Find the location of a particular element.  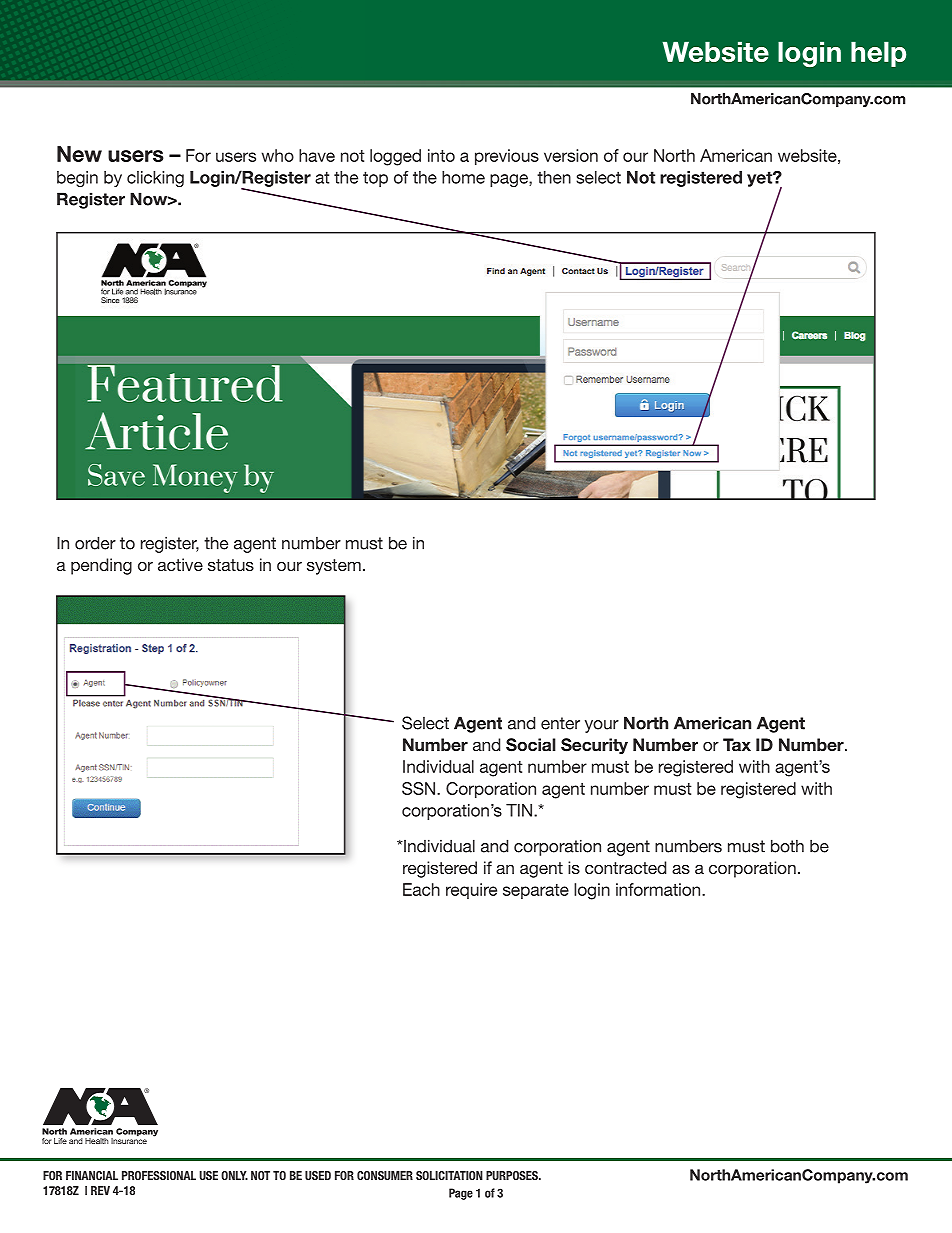

SOLICITATION is located at coordinates (449, 1175).
